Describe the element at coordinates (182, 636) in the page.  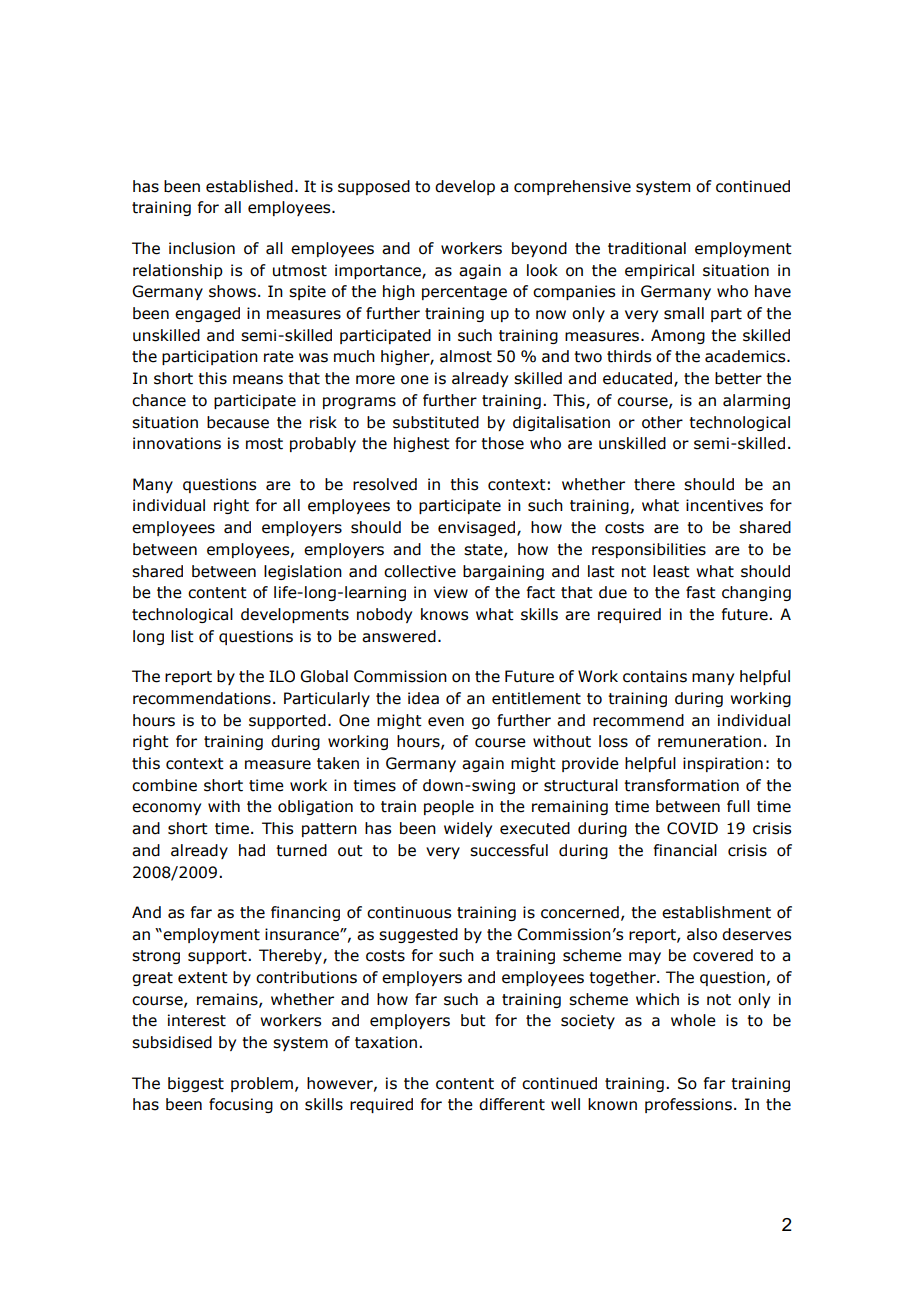
I see `list` at that location.
